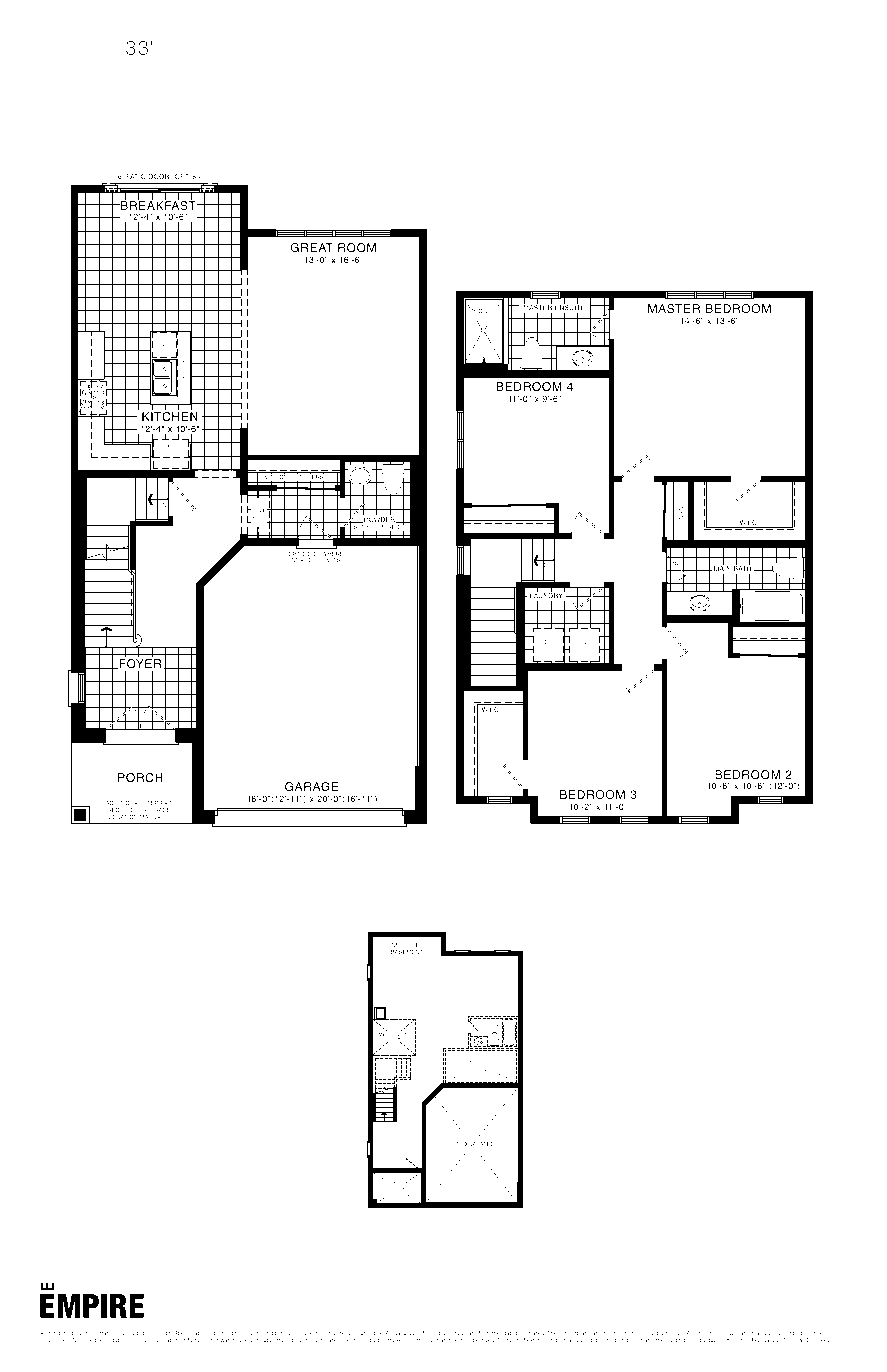 This document has height=1372, width=887. What do you see at coordinates (311, 247) in the document?
I see `GREAT` at bounding box center [311, 247].
